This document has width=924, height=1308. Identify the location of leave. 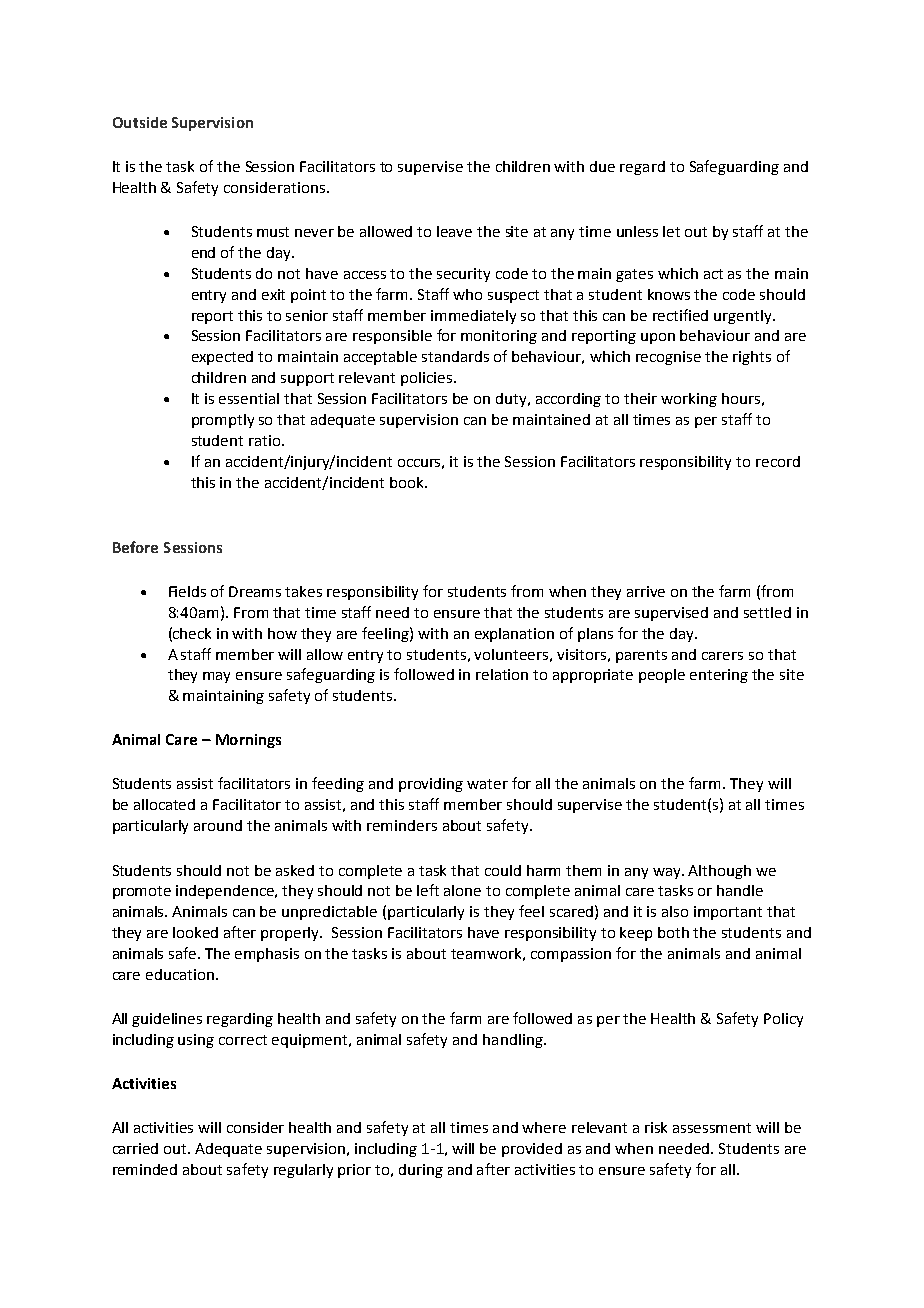
(454, 231).
